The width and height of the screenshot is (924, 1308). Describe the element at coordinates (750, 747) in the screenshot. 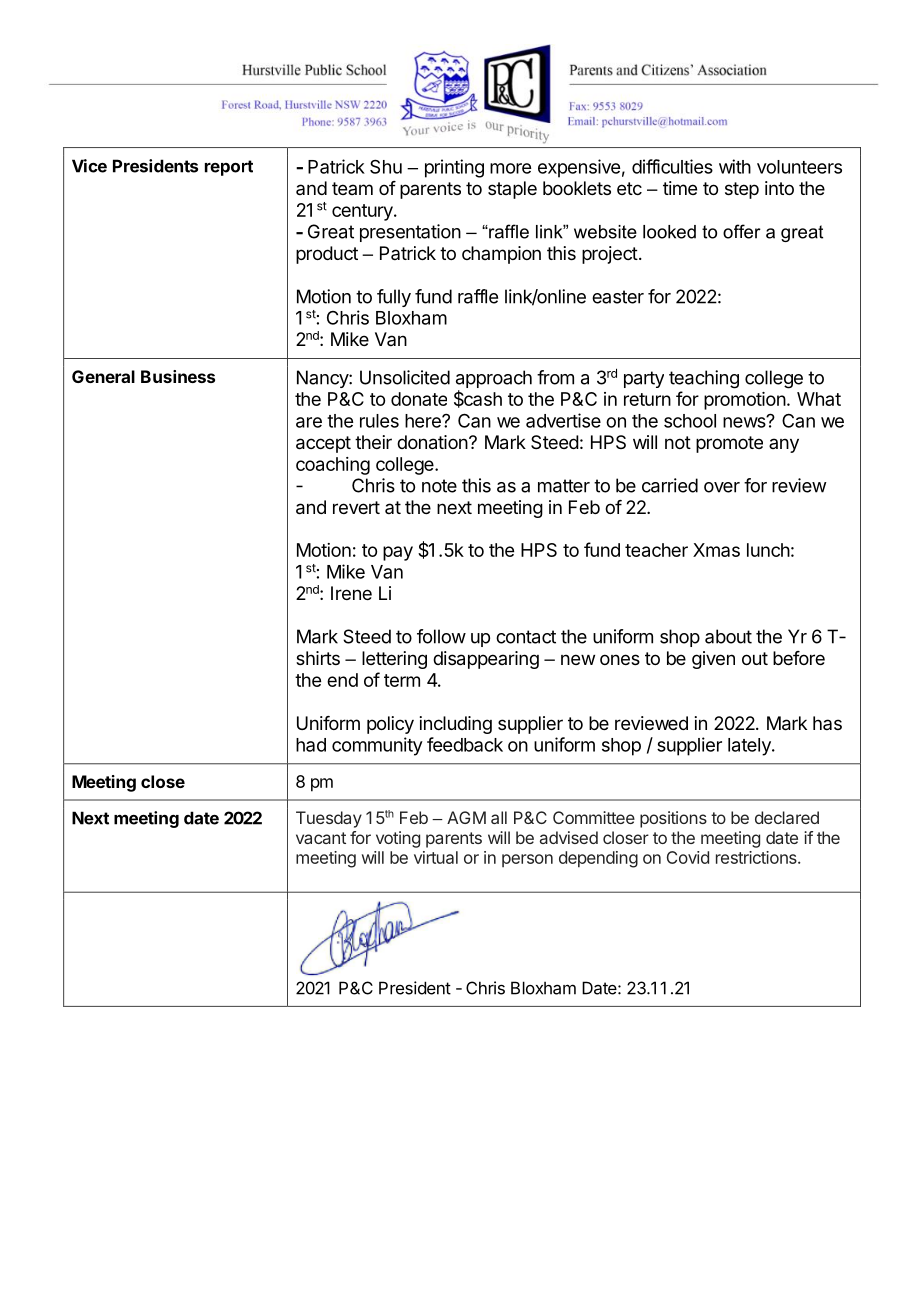

I see `lately` at that location.
